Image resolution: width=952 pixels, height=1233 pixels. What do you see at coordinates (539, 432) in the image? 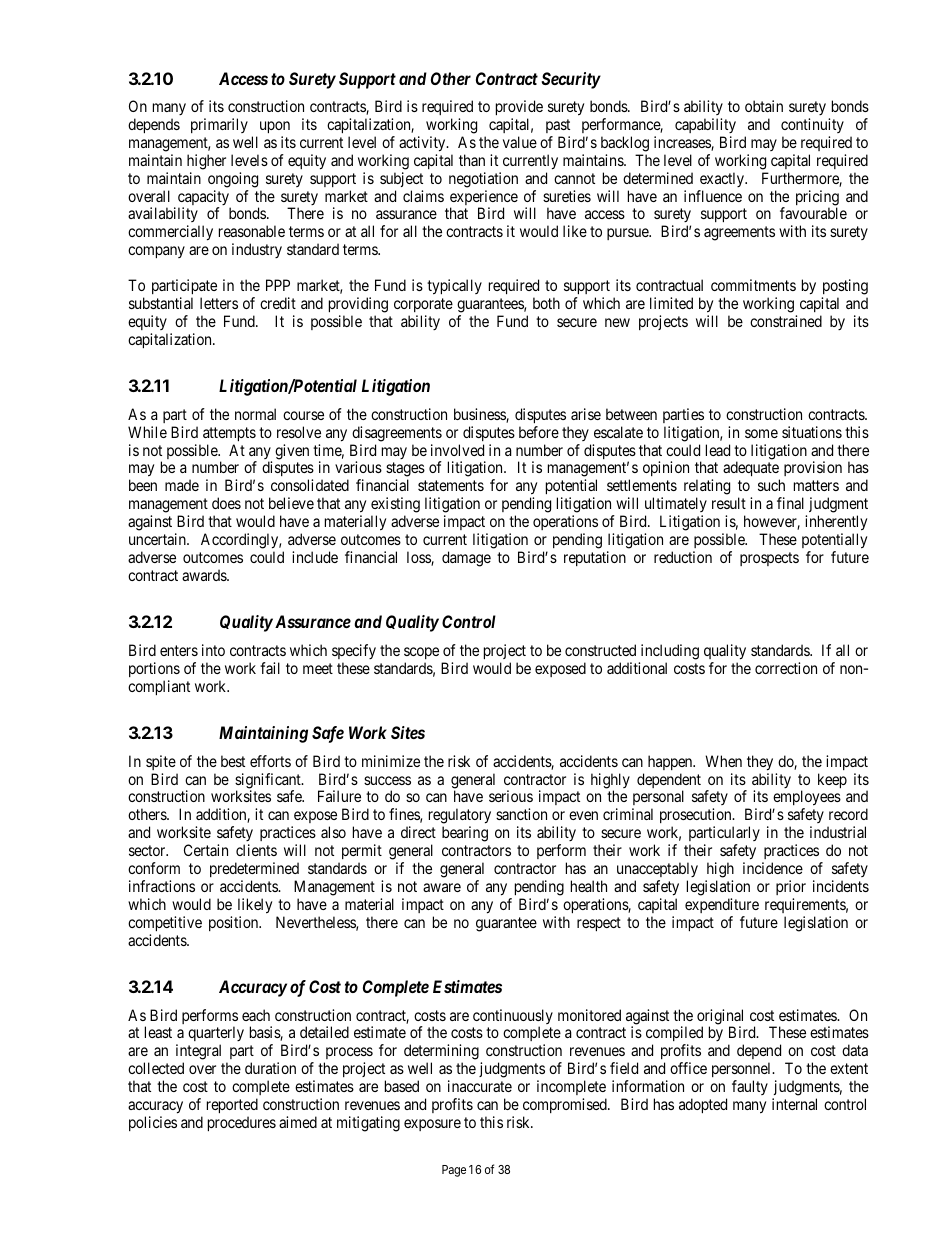
I see `before` at bounding box center [539, 432].
